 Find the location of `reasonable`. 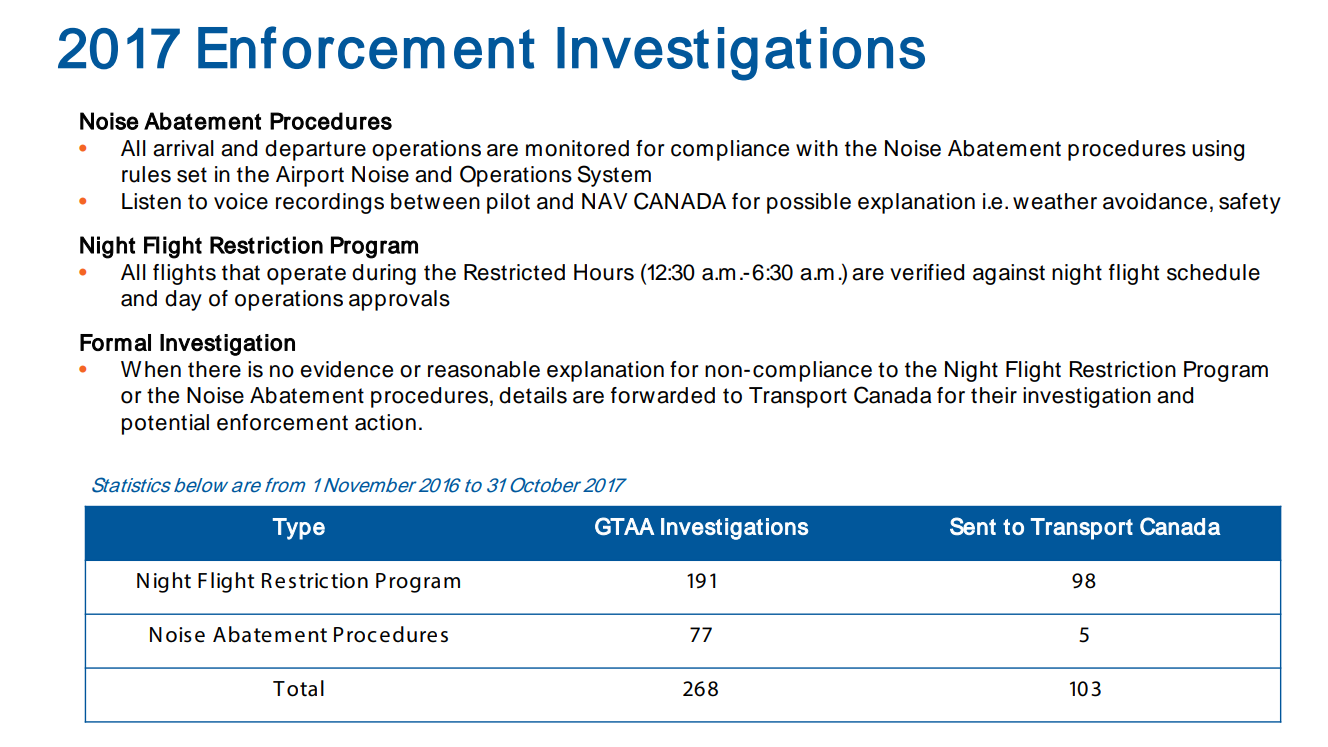

reasonable is located at coordinates (484, 369).
